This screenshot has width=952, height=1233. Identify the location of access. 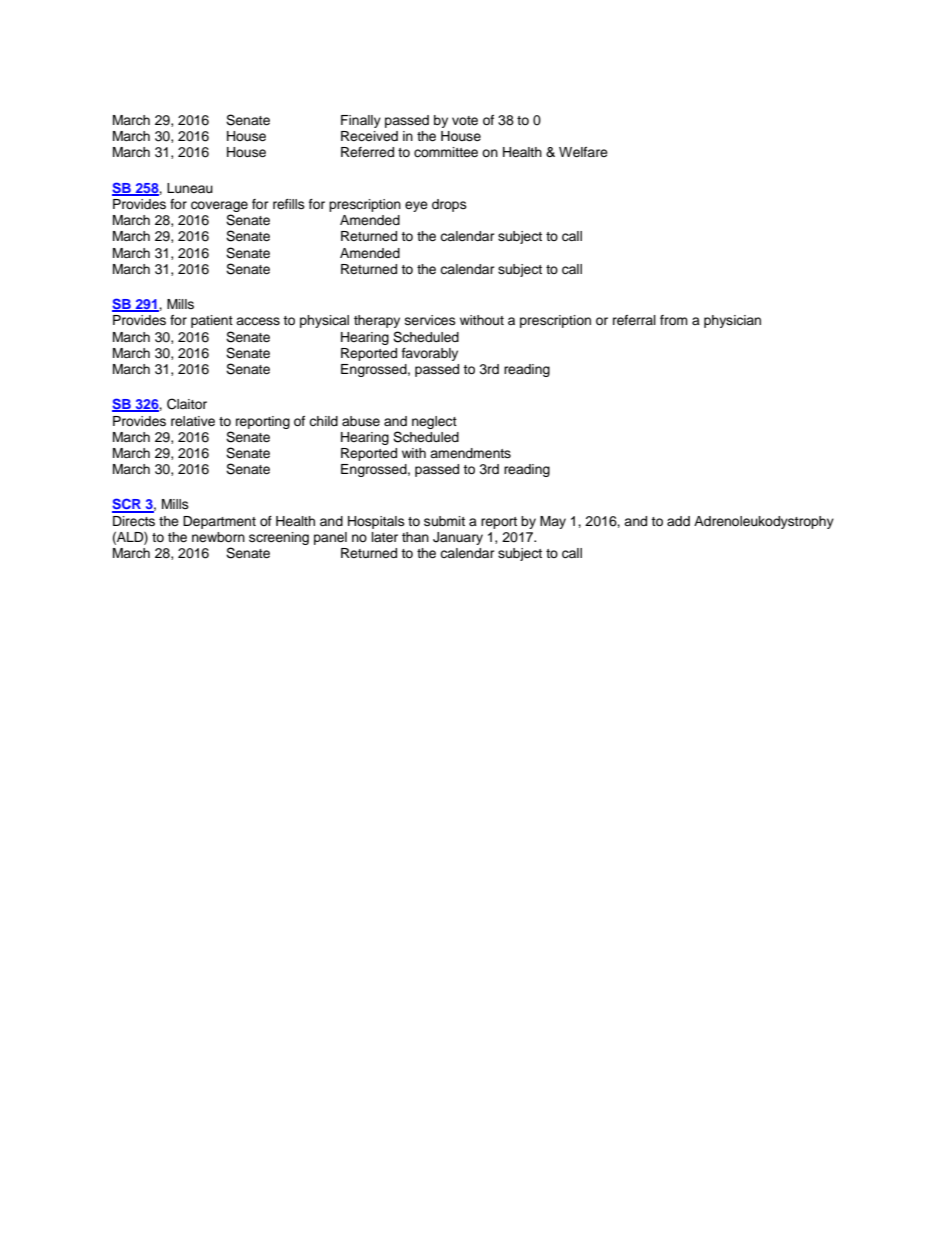
(258, 321).
